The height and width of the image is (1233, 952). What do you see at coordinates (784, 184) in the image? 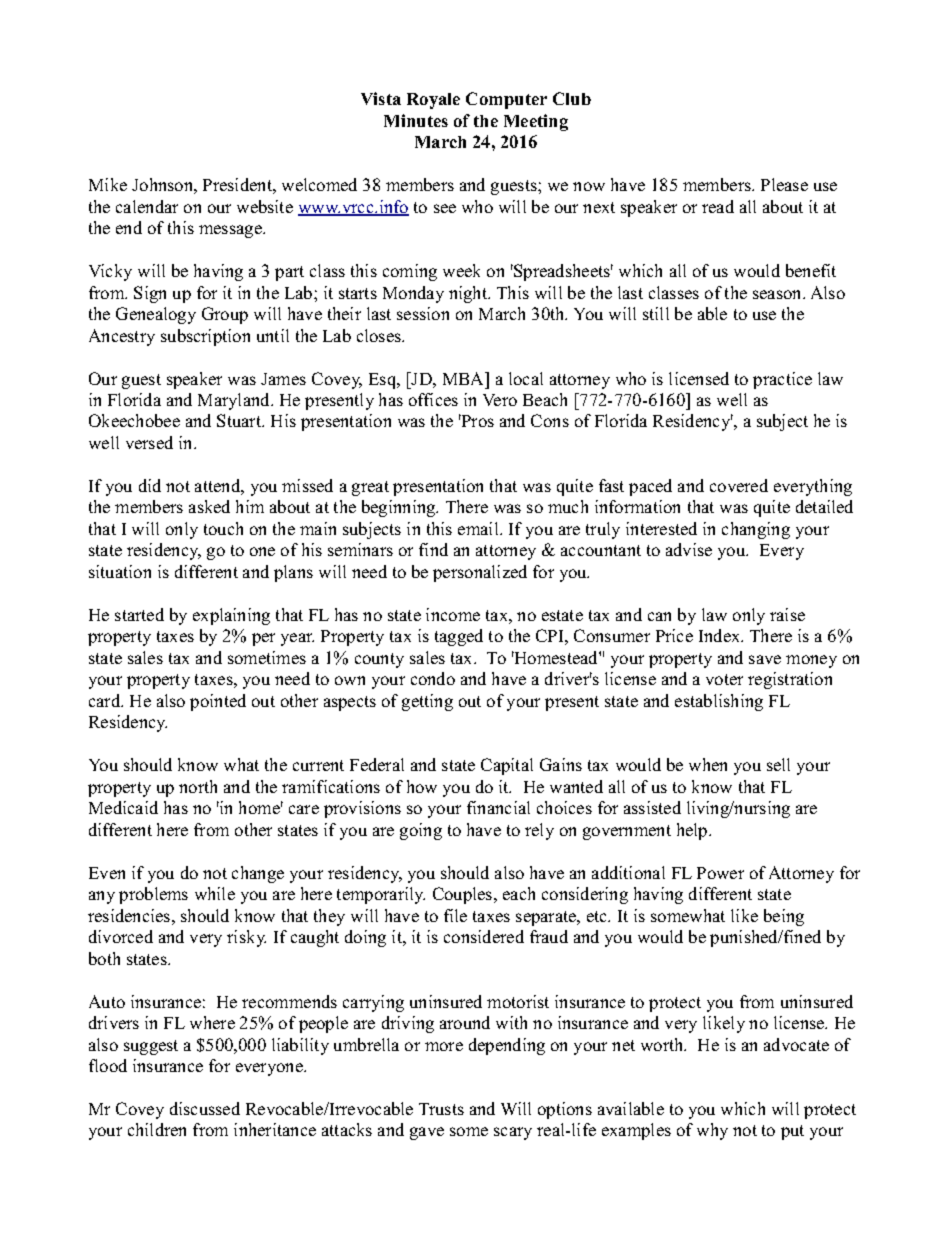
I see `Please` at bounding box center [784, 184].
